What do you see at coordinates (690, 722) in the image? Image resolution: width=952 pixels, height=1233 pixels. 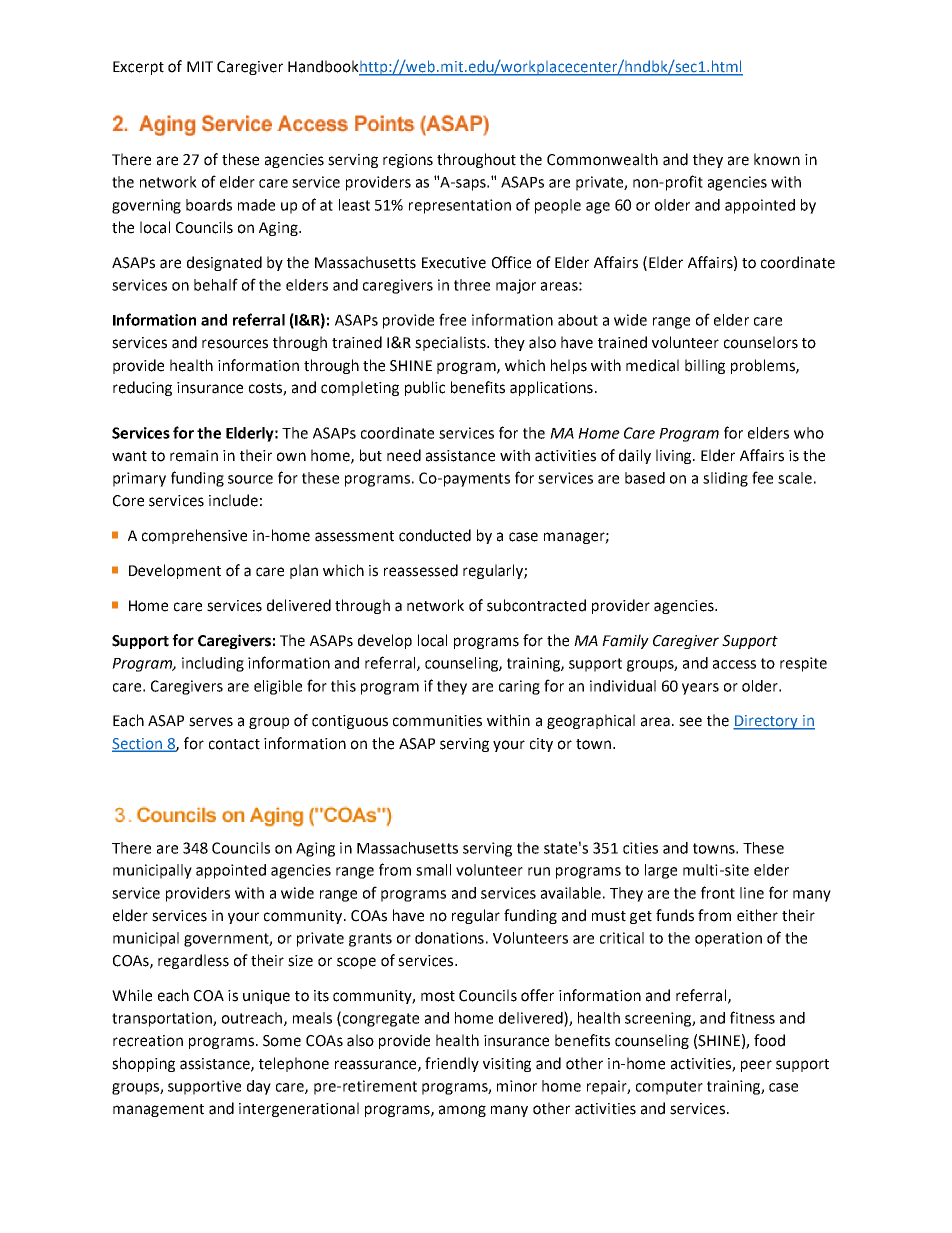 I see `see` at bounding box center [690, 722].
